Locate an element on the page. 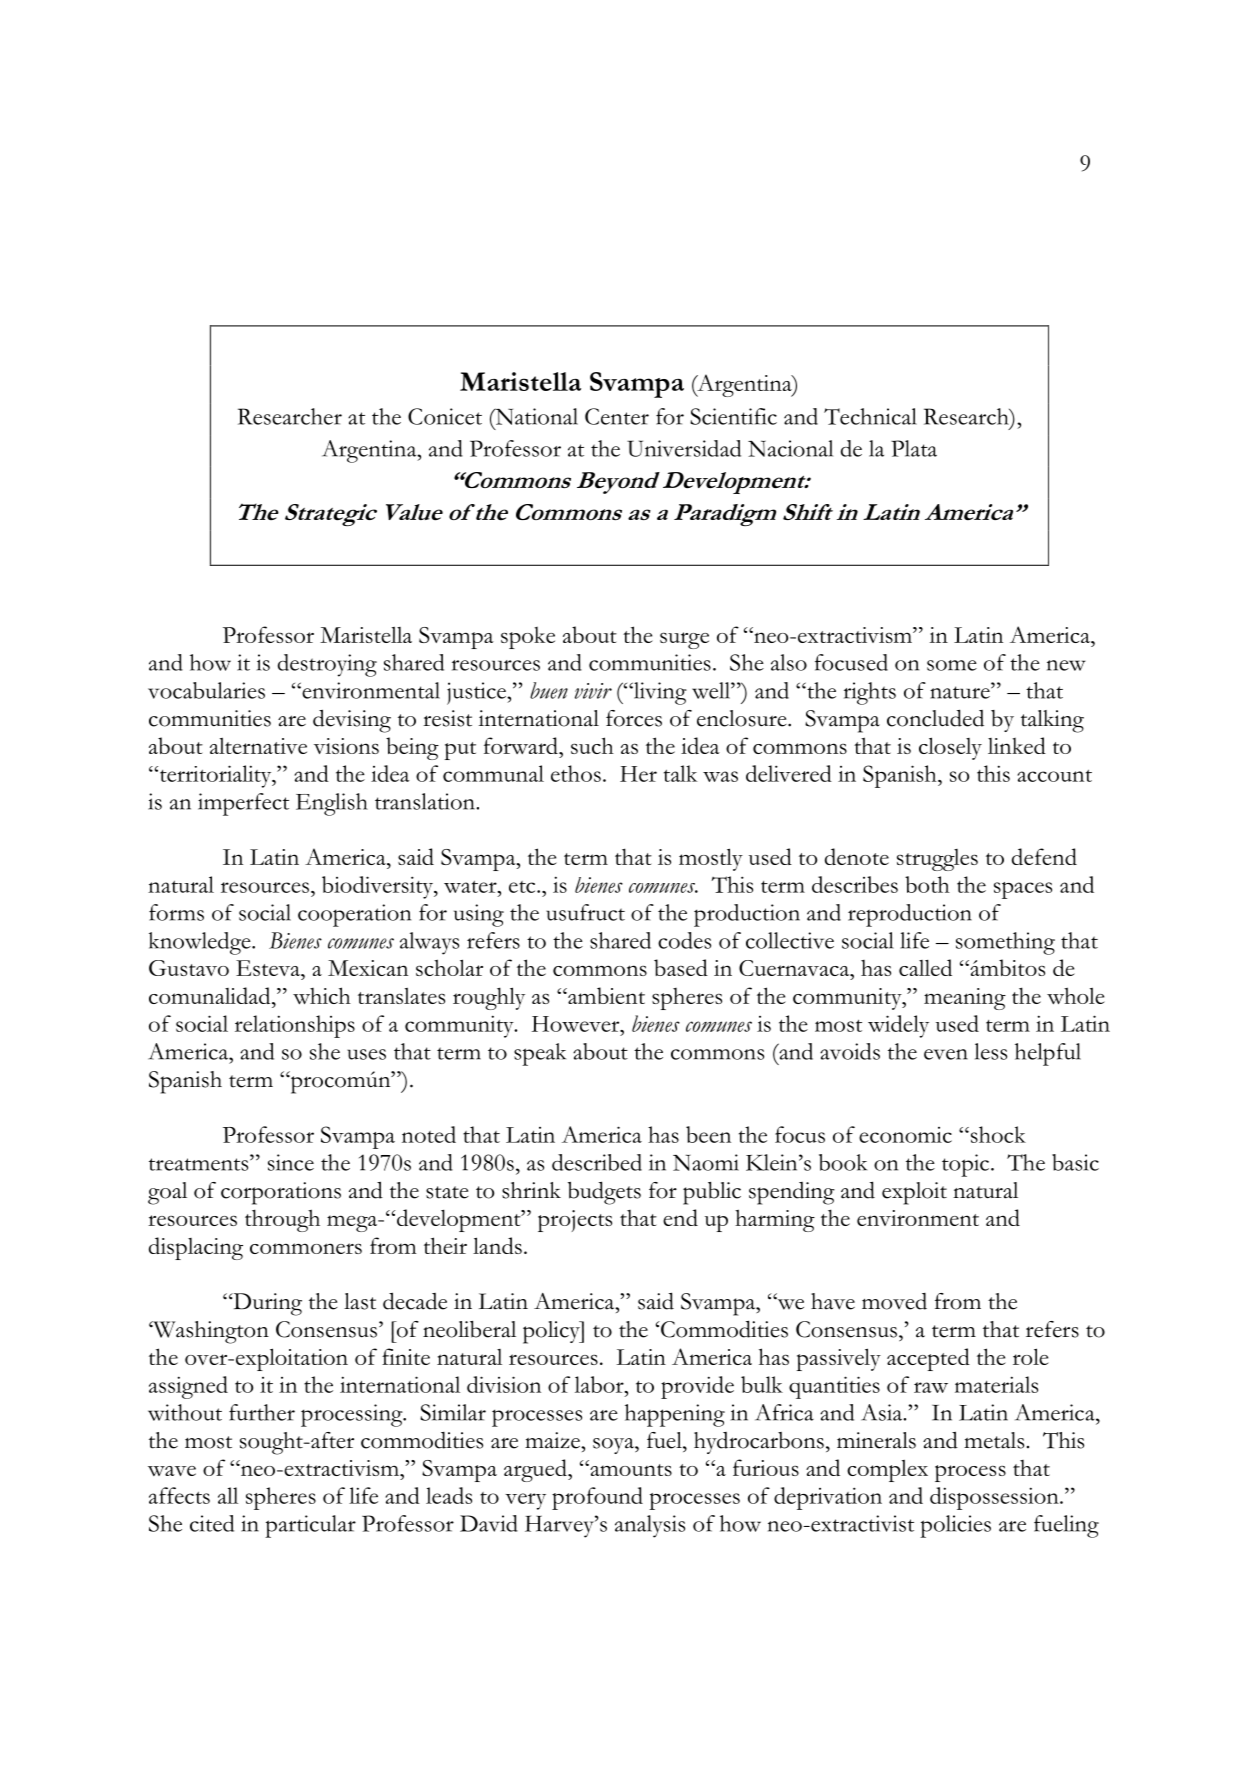  profound is located at coordinates (597, 1498).
